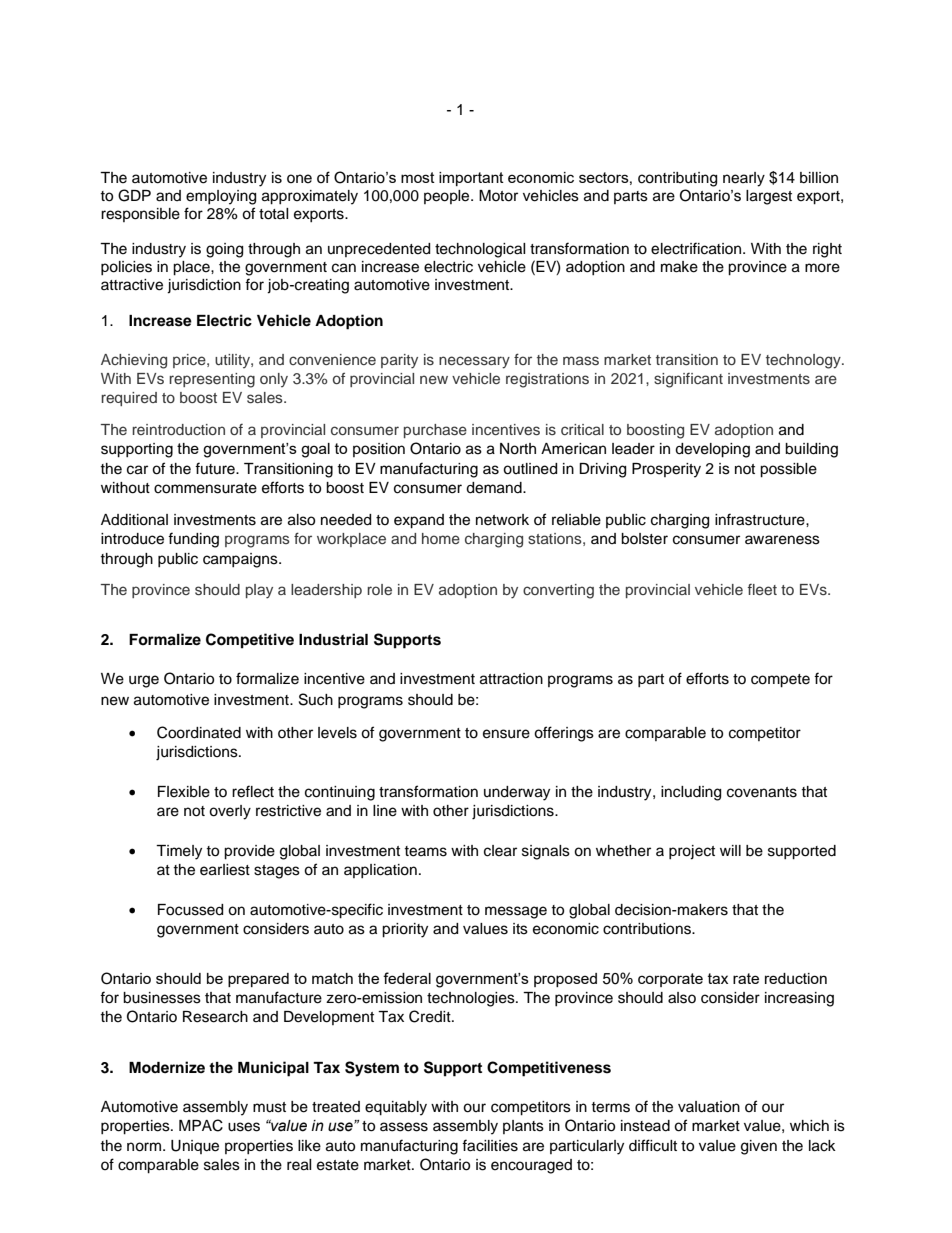 The height and width of the image is (1233, 952). What do you see at coordinates (178, 429) in the image?
I see `reintroduction` at bounding box center [178, 429].
